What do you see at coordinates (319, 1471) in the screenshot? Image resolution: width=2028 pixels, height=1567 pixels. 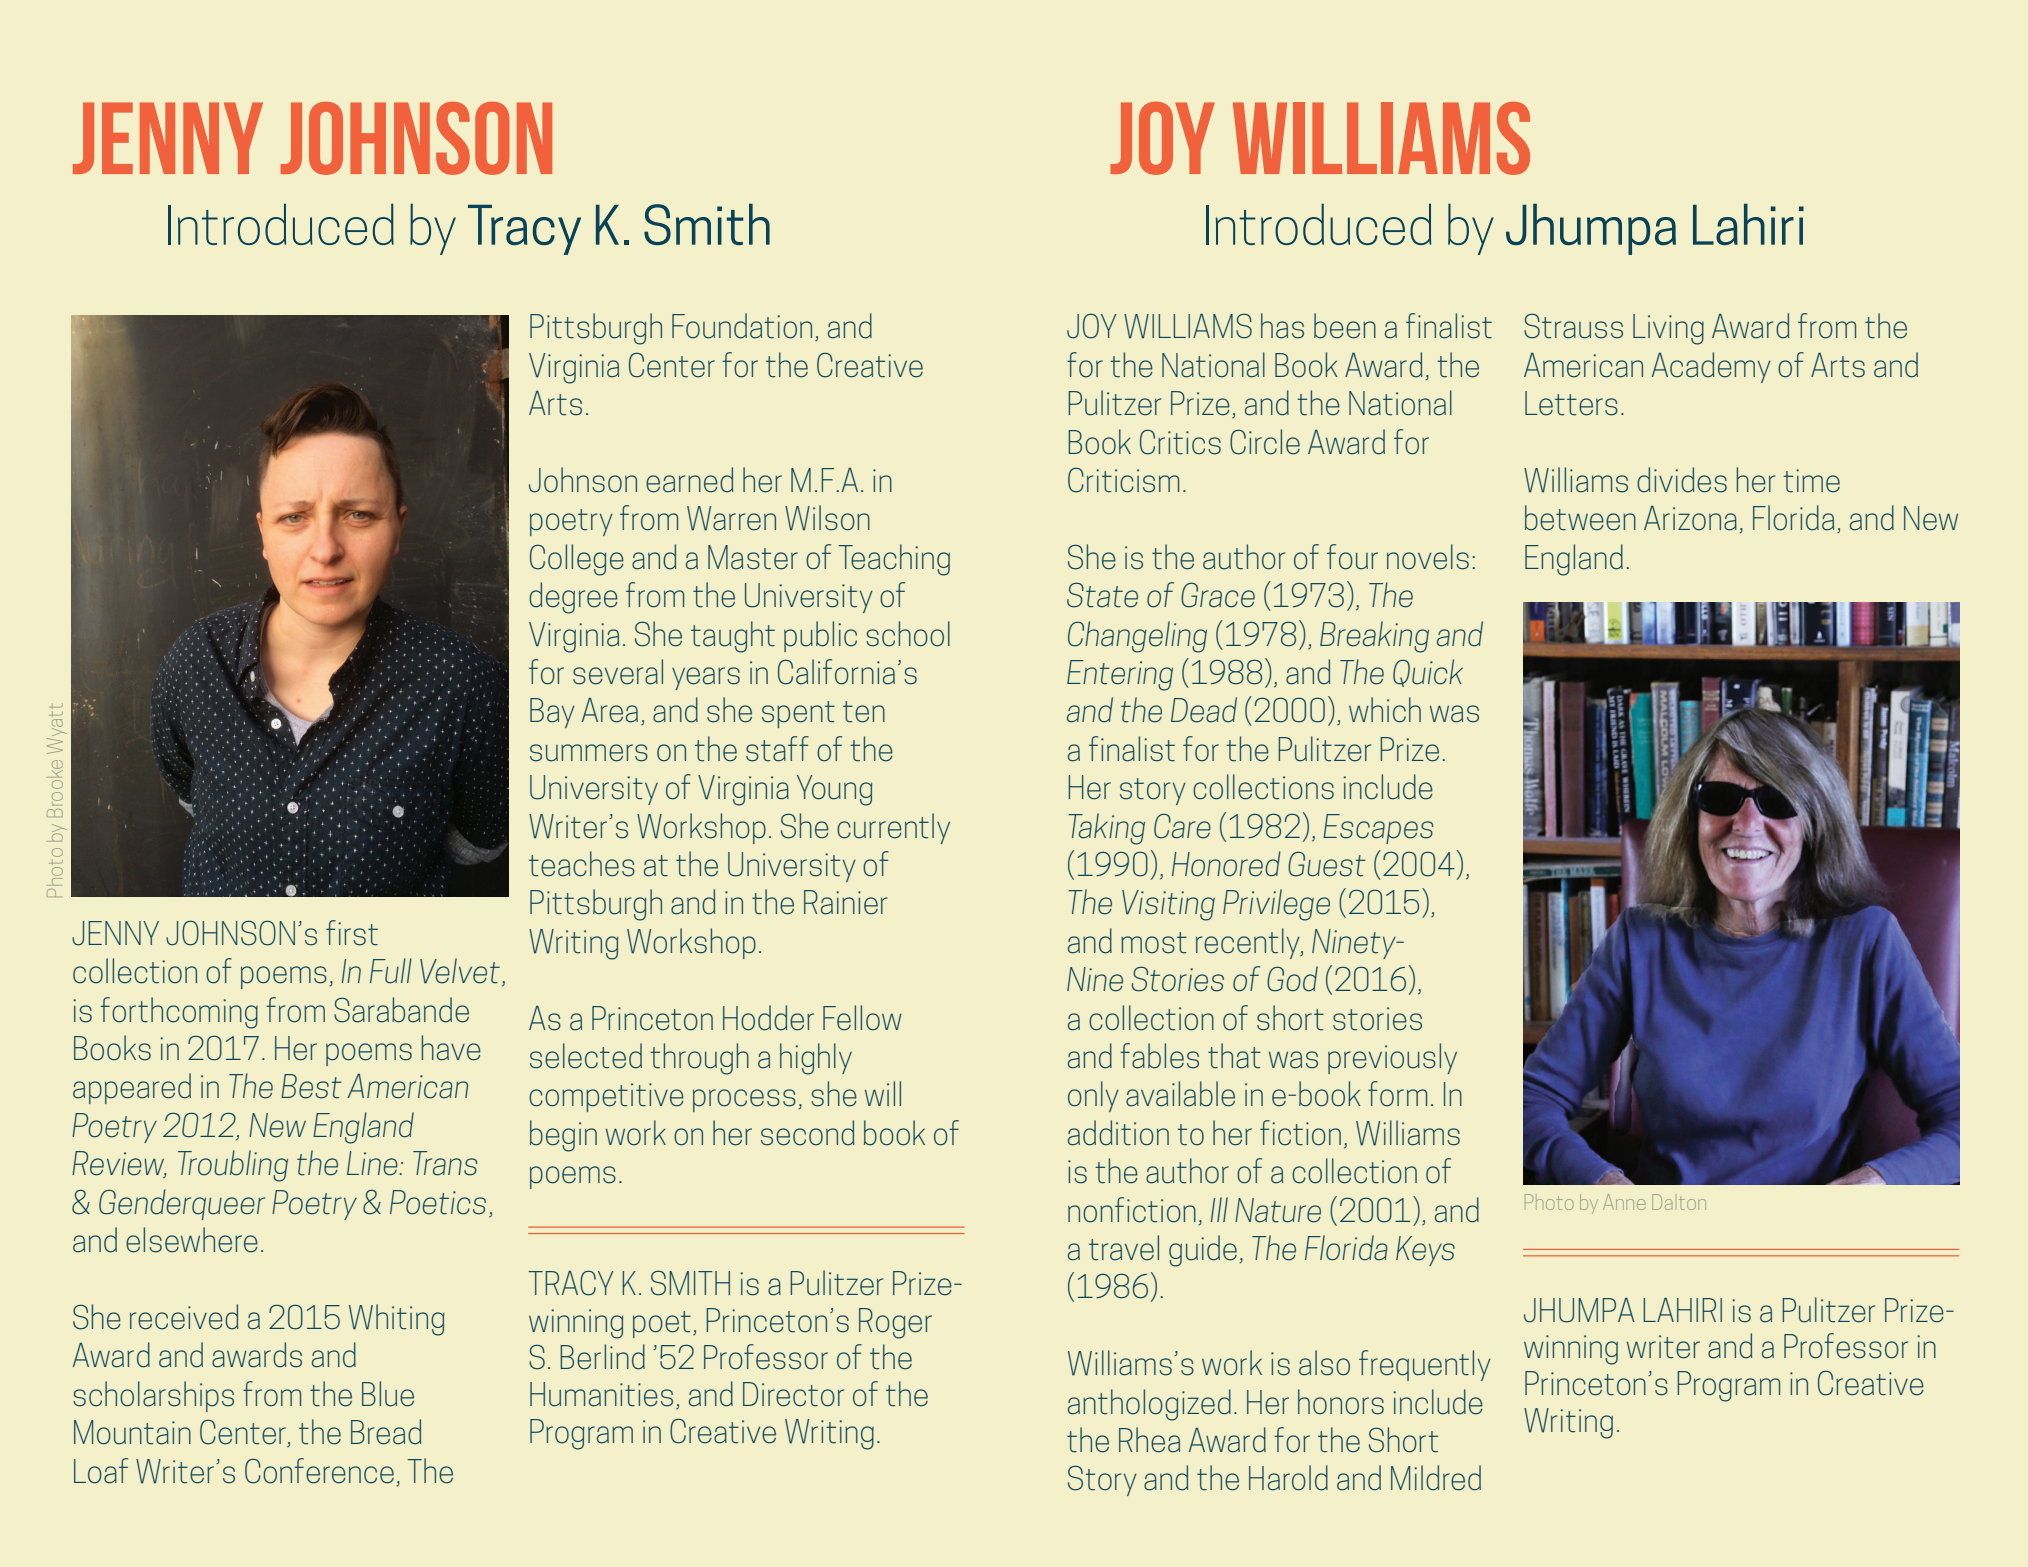 I see `Conference` at bounding box center [319, 1471].
